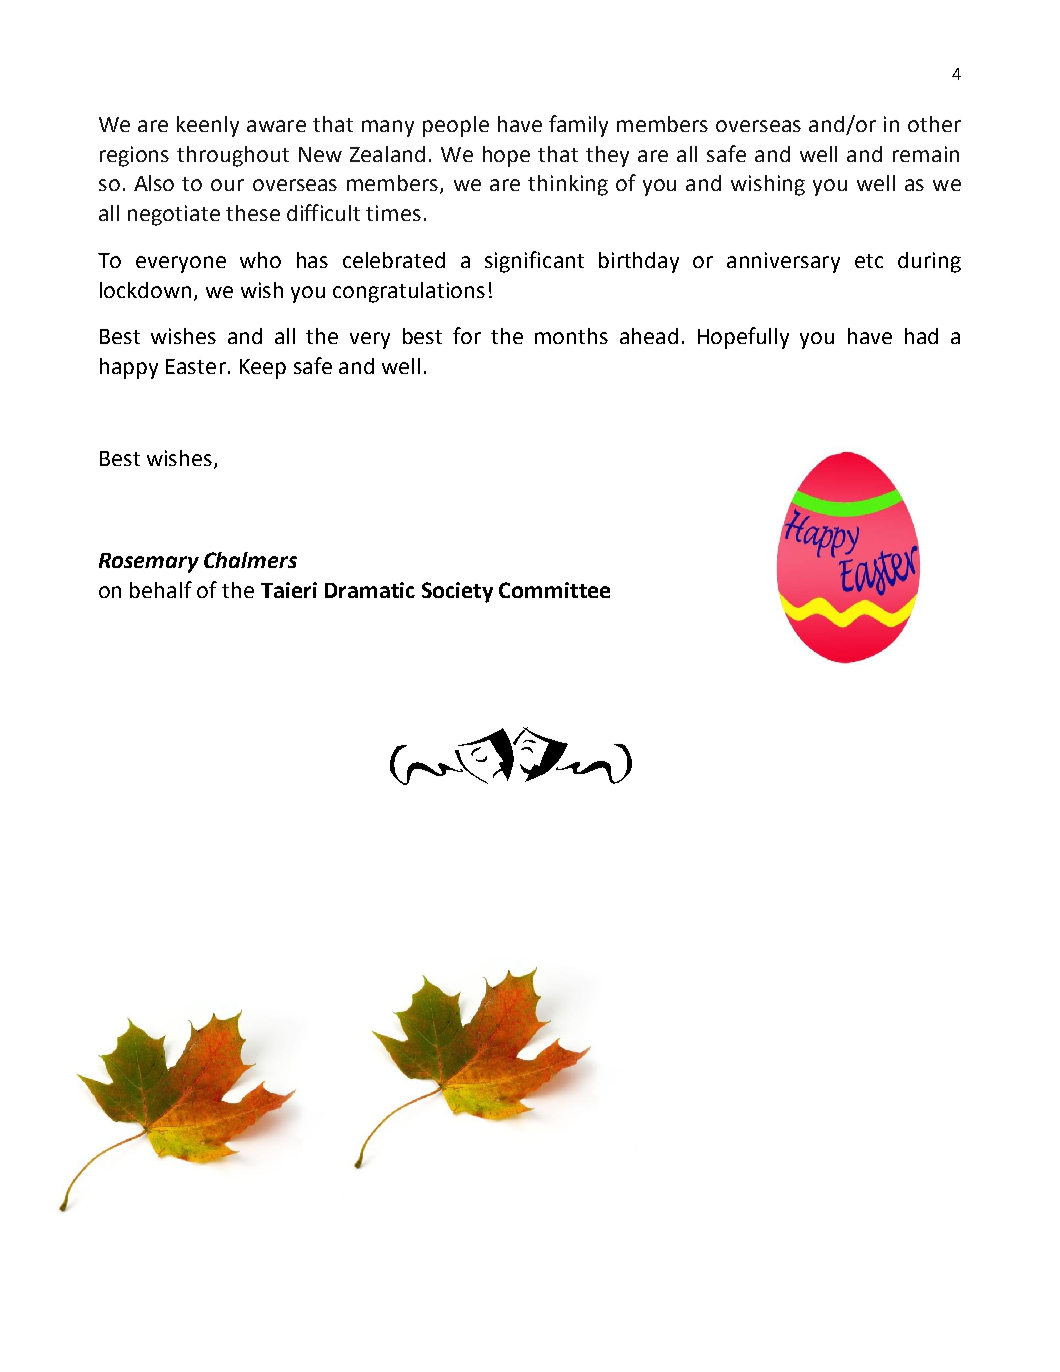  Describe the element at coordinates (370, 590) in the screenshot. I see `Dramatic` at that location.
